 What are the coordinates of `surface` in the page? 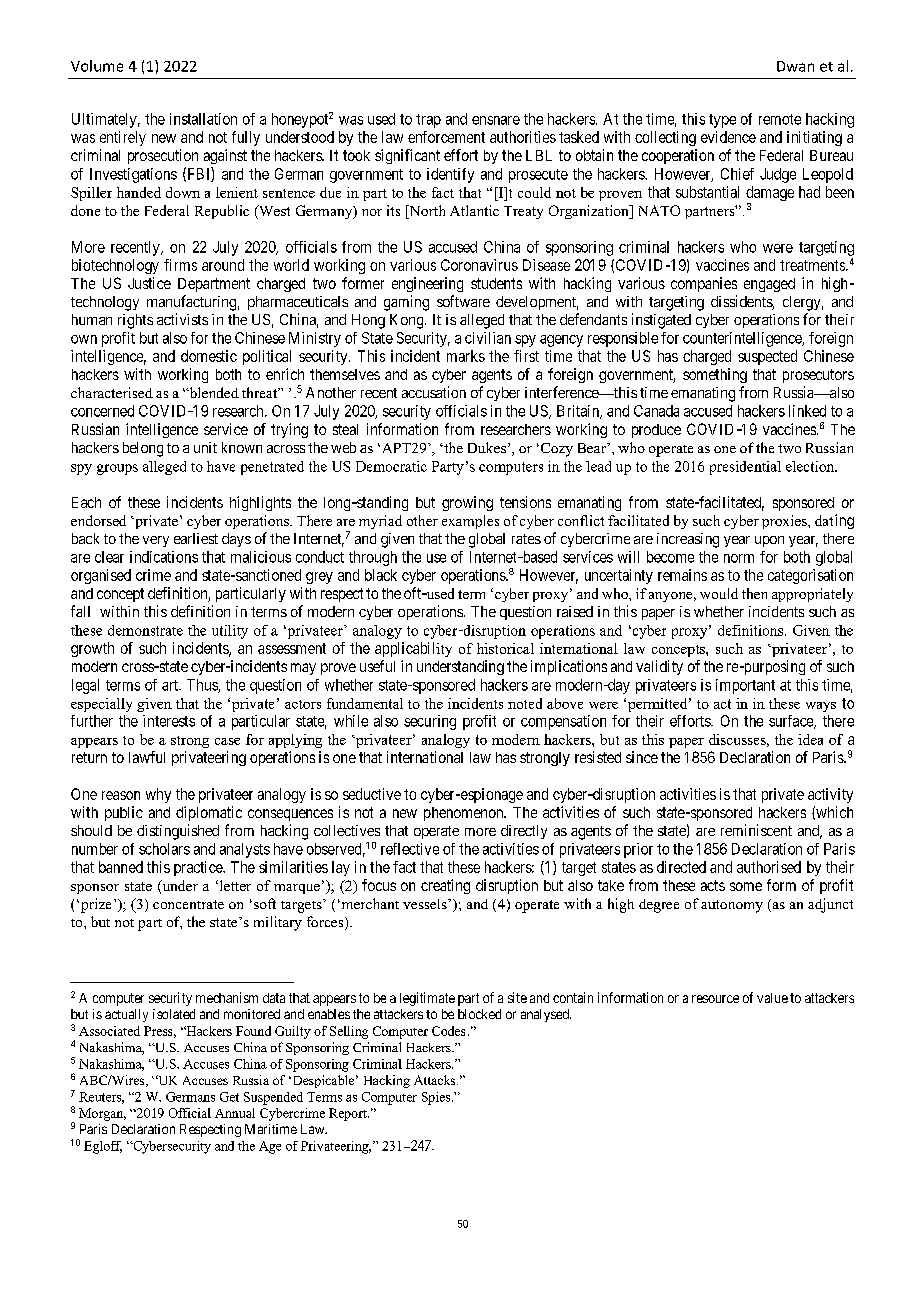 It's located at (792, 722).
